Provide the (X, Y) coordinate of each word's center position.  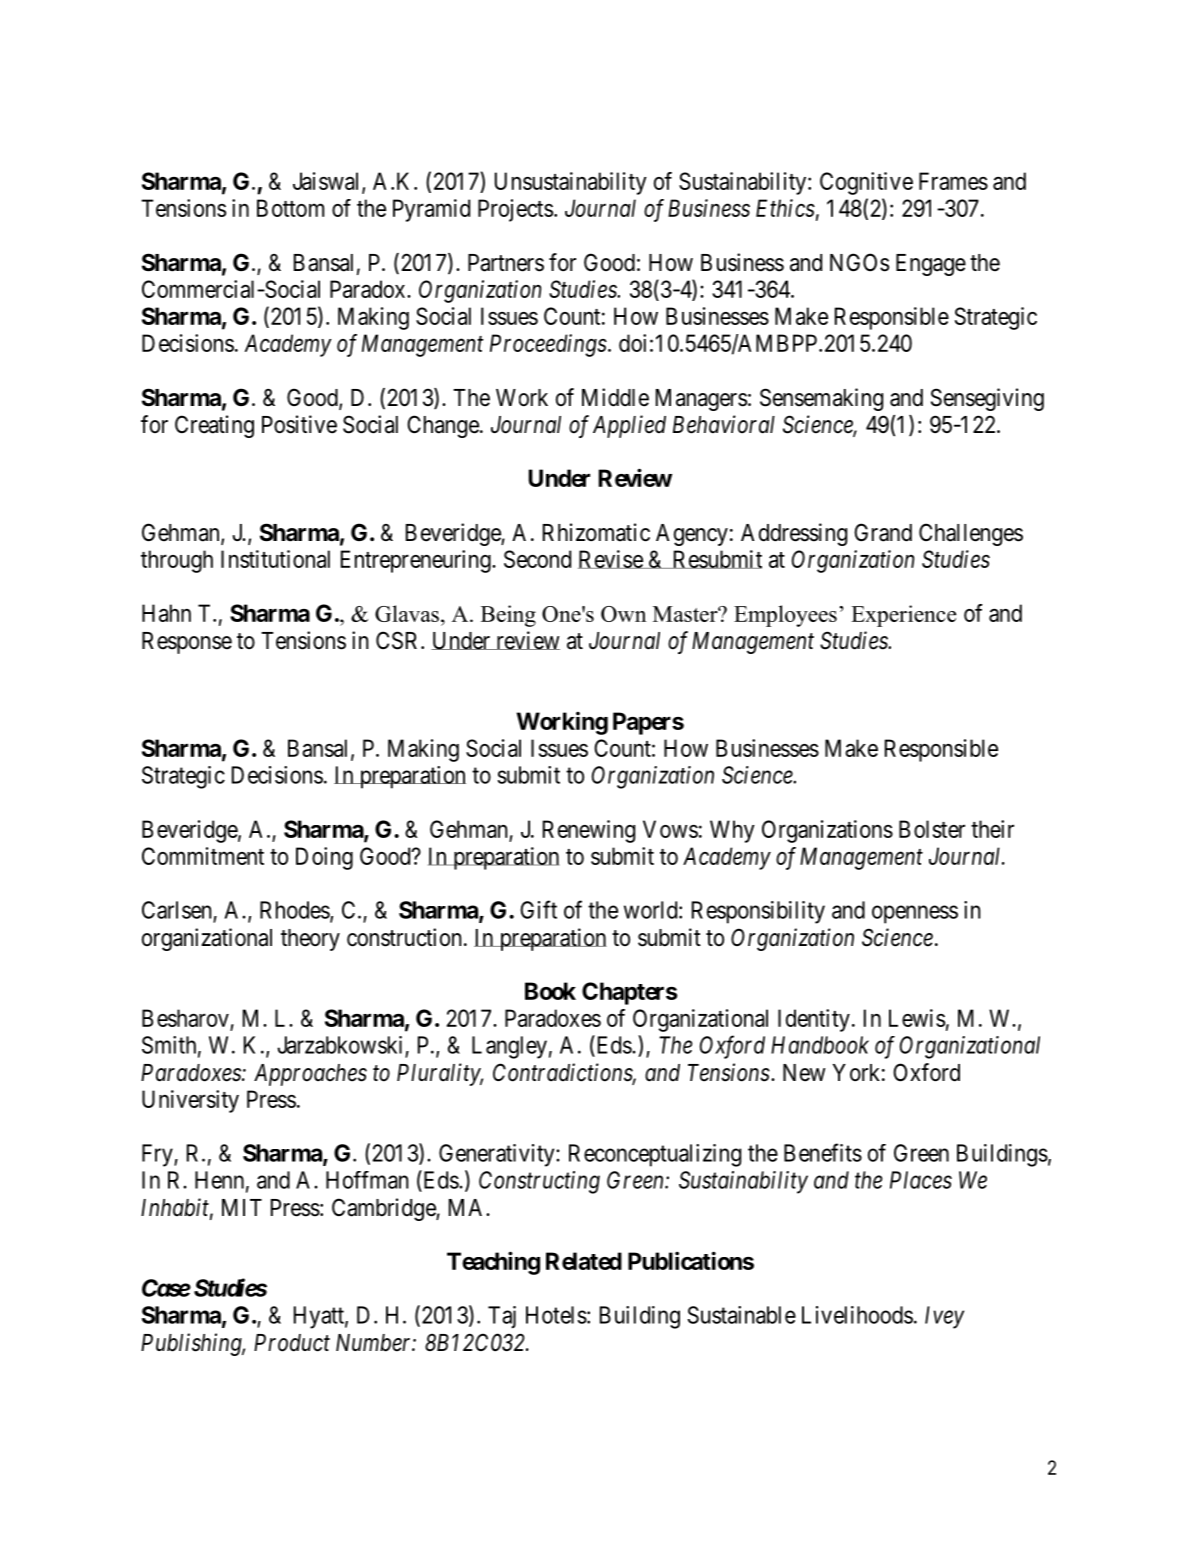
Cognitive (866, 183)
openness (915, 914)
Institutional (275, 559)
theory (310, 940)
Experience (903, 616)
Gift (538, 909)
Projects (515, 210)
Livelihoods (857, 1315)
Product (292, 1343)
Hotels (556, 1315)
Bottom (290, 208)
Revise (611, 559)
